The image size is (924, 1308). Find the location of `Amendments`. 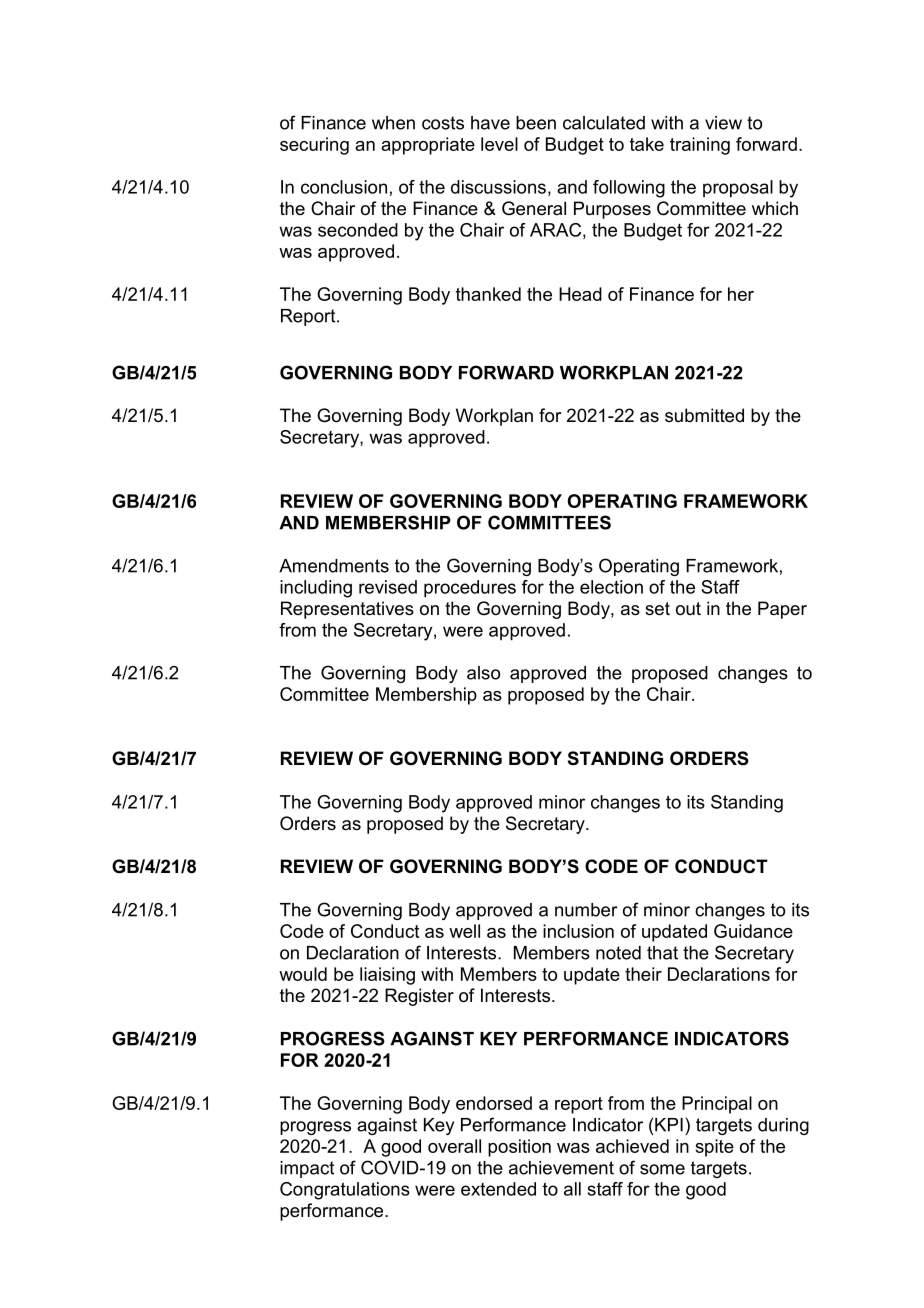

Amendments is located at coordinates (334, 566).
